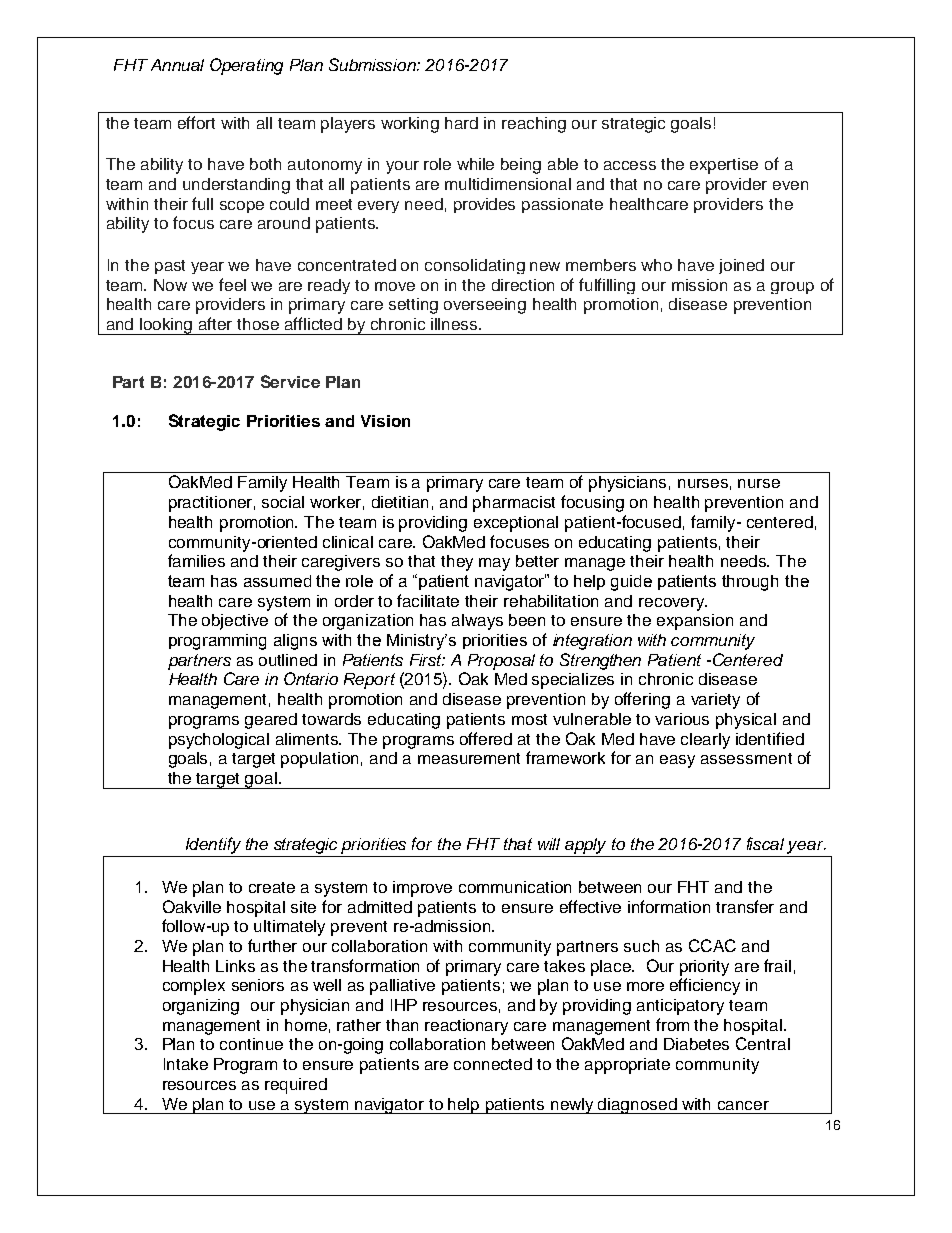  What do you see at coordinates (493, 1064) in the screenshot?
I see `connected` at bounding box center [493, 1064].
